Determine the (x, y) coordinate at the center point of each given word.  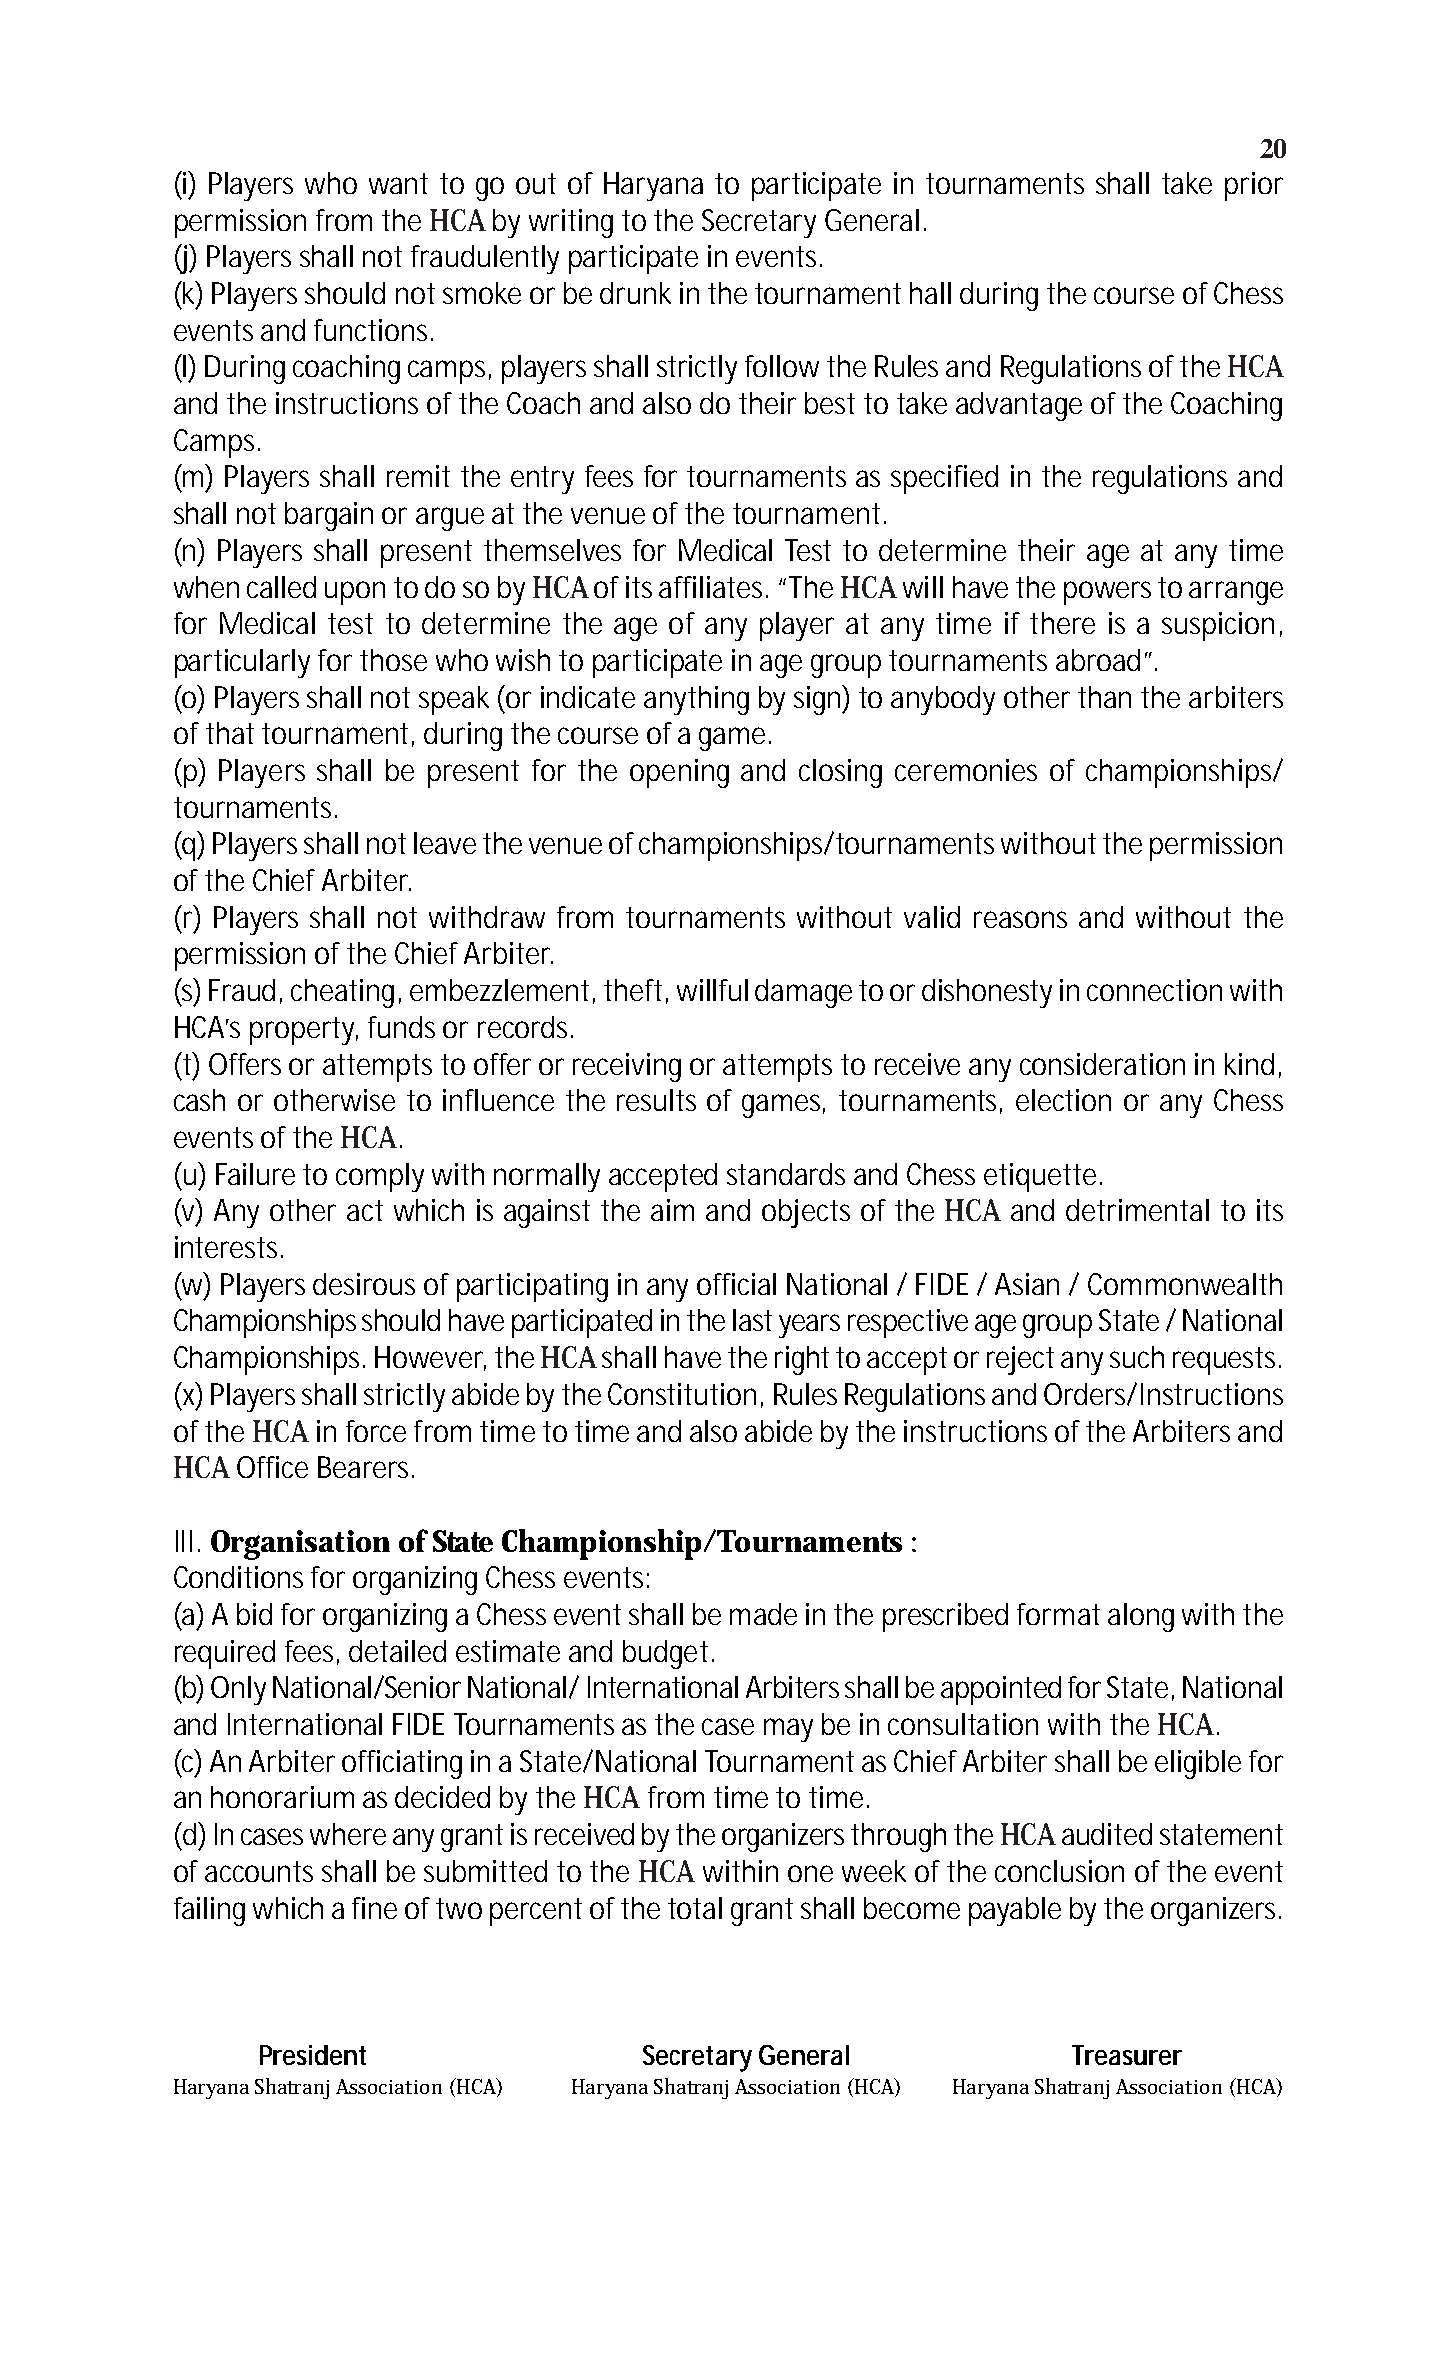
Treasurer (1127, 2055)
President (313, 2055)
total (695, 1908)
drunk (635, 293)
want (398, 183)
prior (1254, 186)
